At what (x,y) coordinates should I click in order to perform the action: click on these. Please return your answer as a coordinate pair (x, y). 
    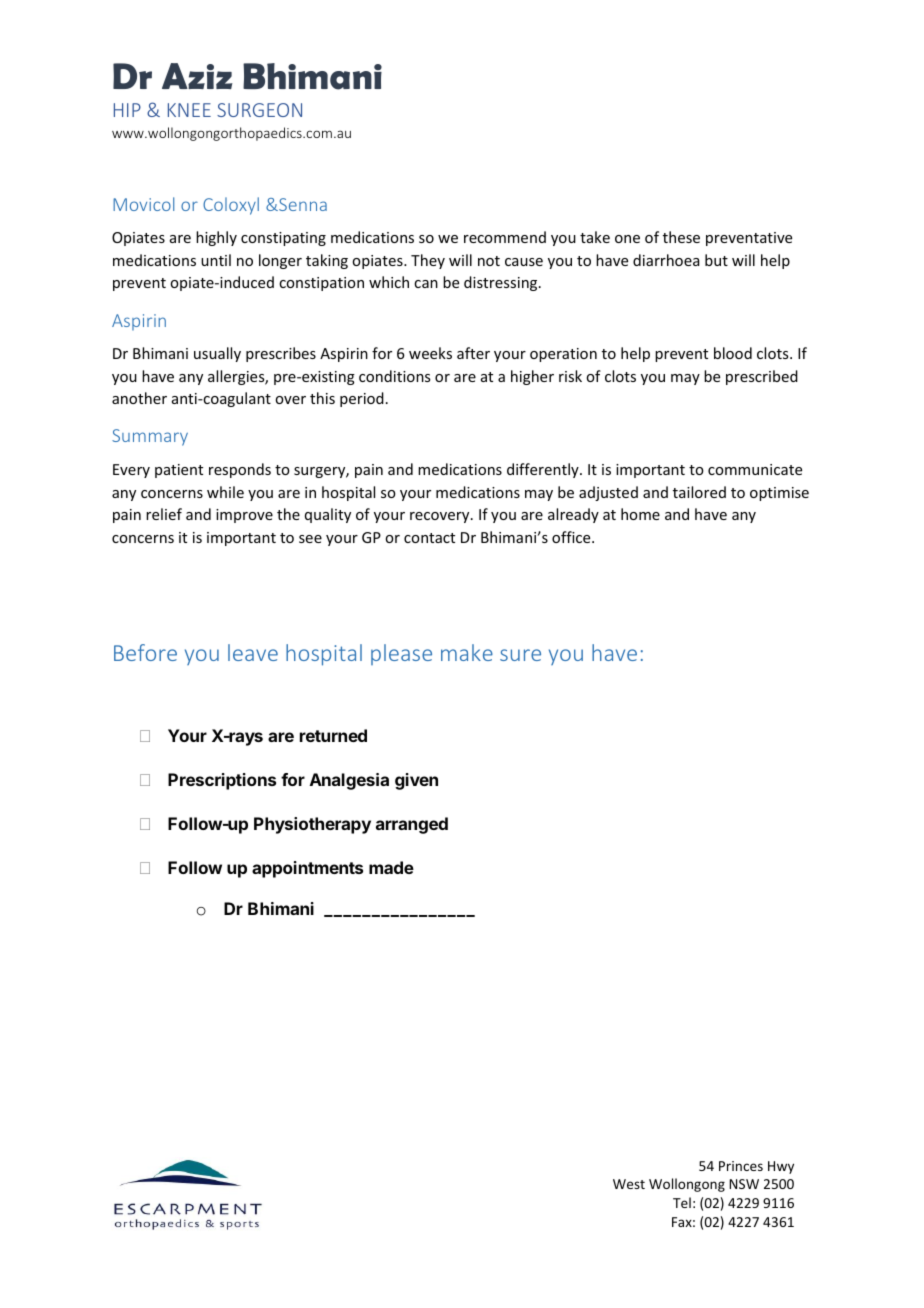
    Looking at the image, I should click on (681, 237).
